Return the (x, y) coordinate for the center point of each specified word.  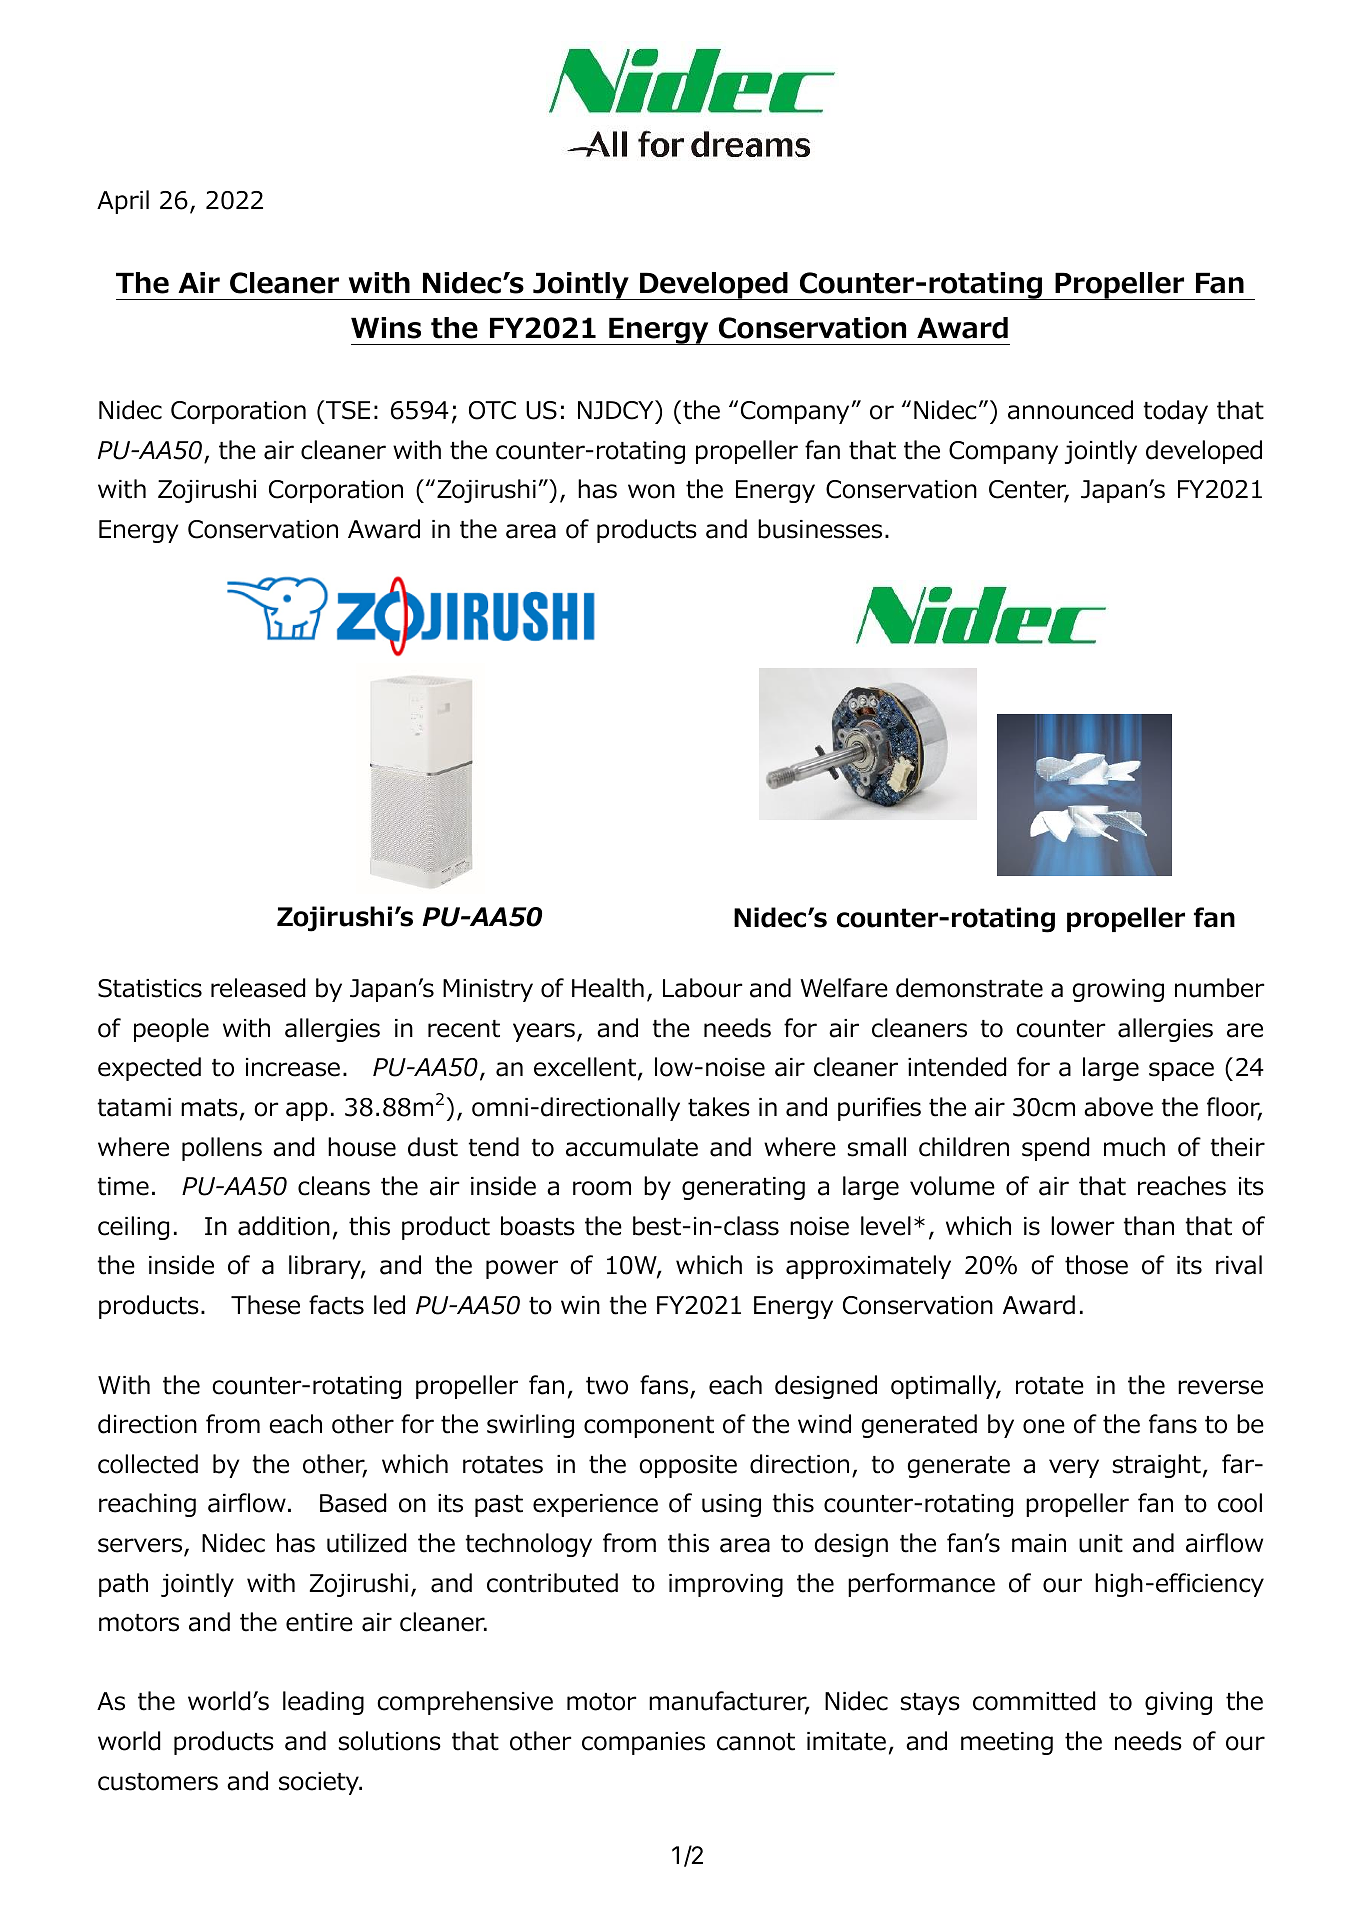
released (258, 988)
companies (643, 1743)
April (123, 202)
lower (1082, 1226)
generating (743, 1188)
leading (323, 1703)
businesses (820, 529)
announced (1070, 410)
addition (284, 1226)
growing (1118, 990)
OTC (492, 410)
